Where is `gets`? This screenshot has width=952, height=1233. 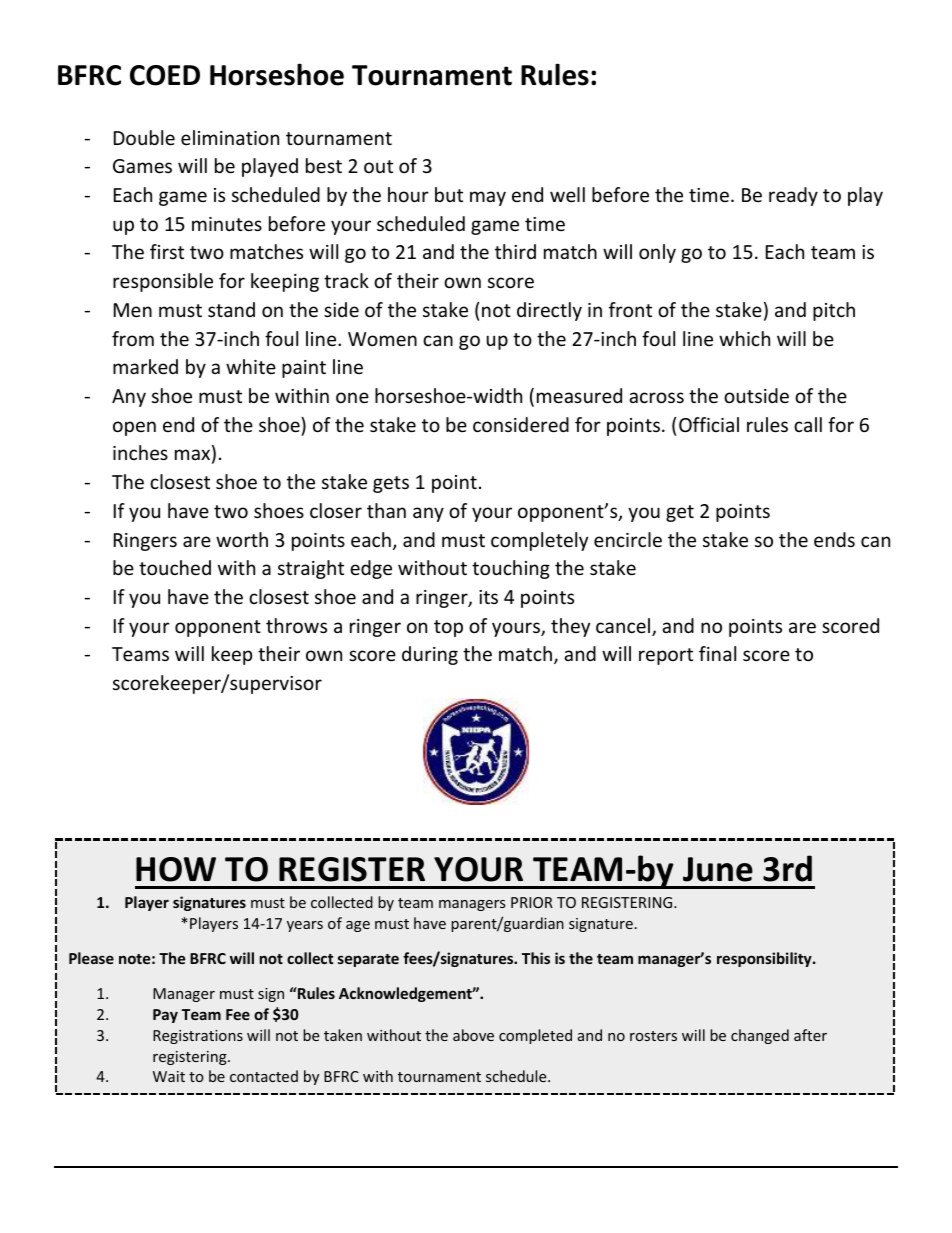
gets is located at coordinates (391, 484).
